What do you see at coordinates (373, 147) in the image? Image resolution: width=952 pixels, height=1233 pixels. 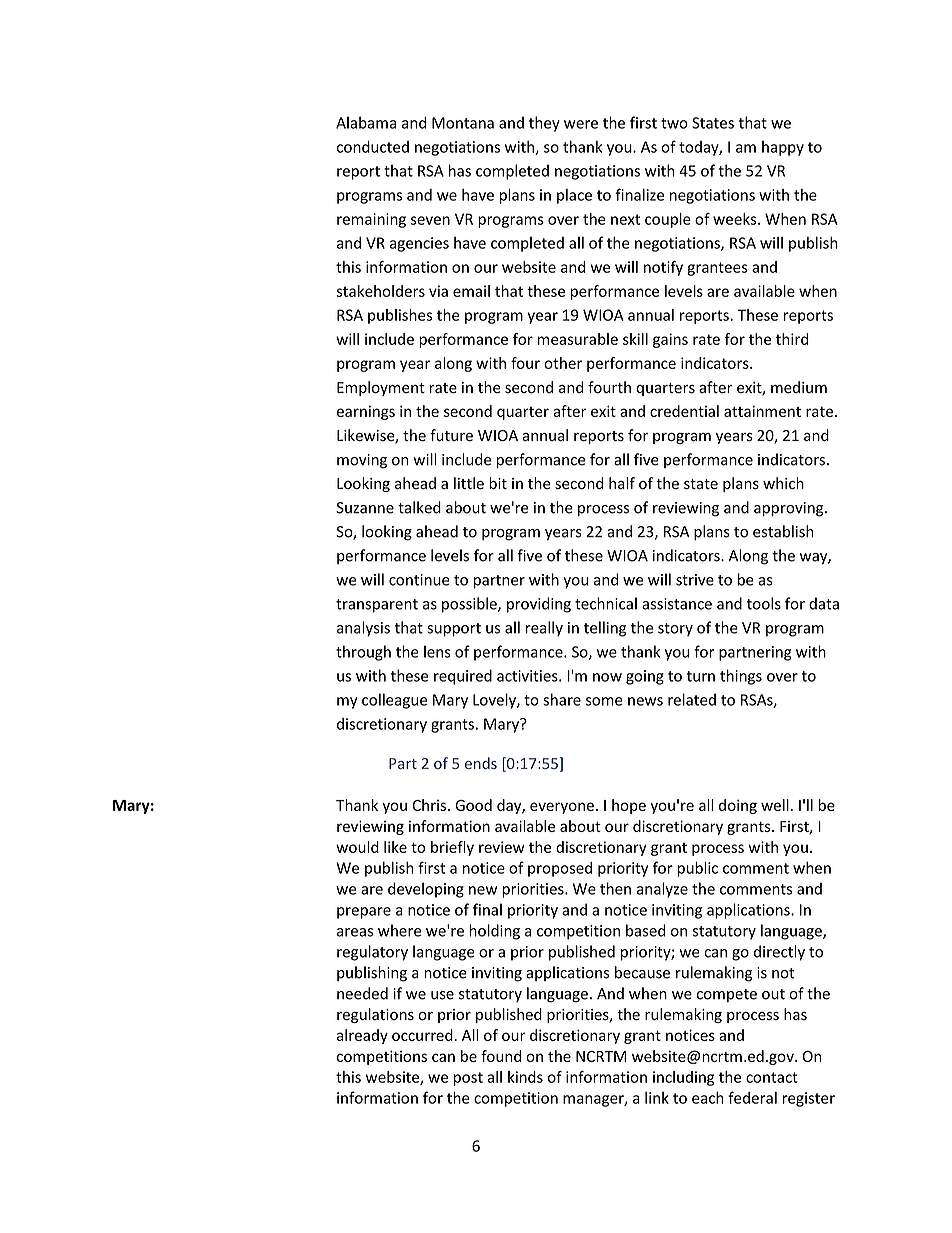 I see `conducted` at bounding box center [373, 147].
